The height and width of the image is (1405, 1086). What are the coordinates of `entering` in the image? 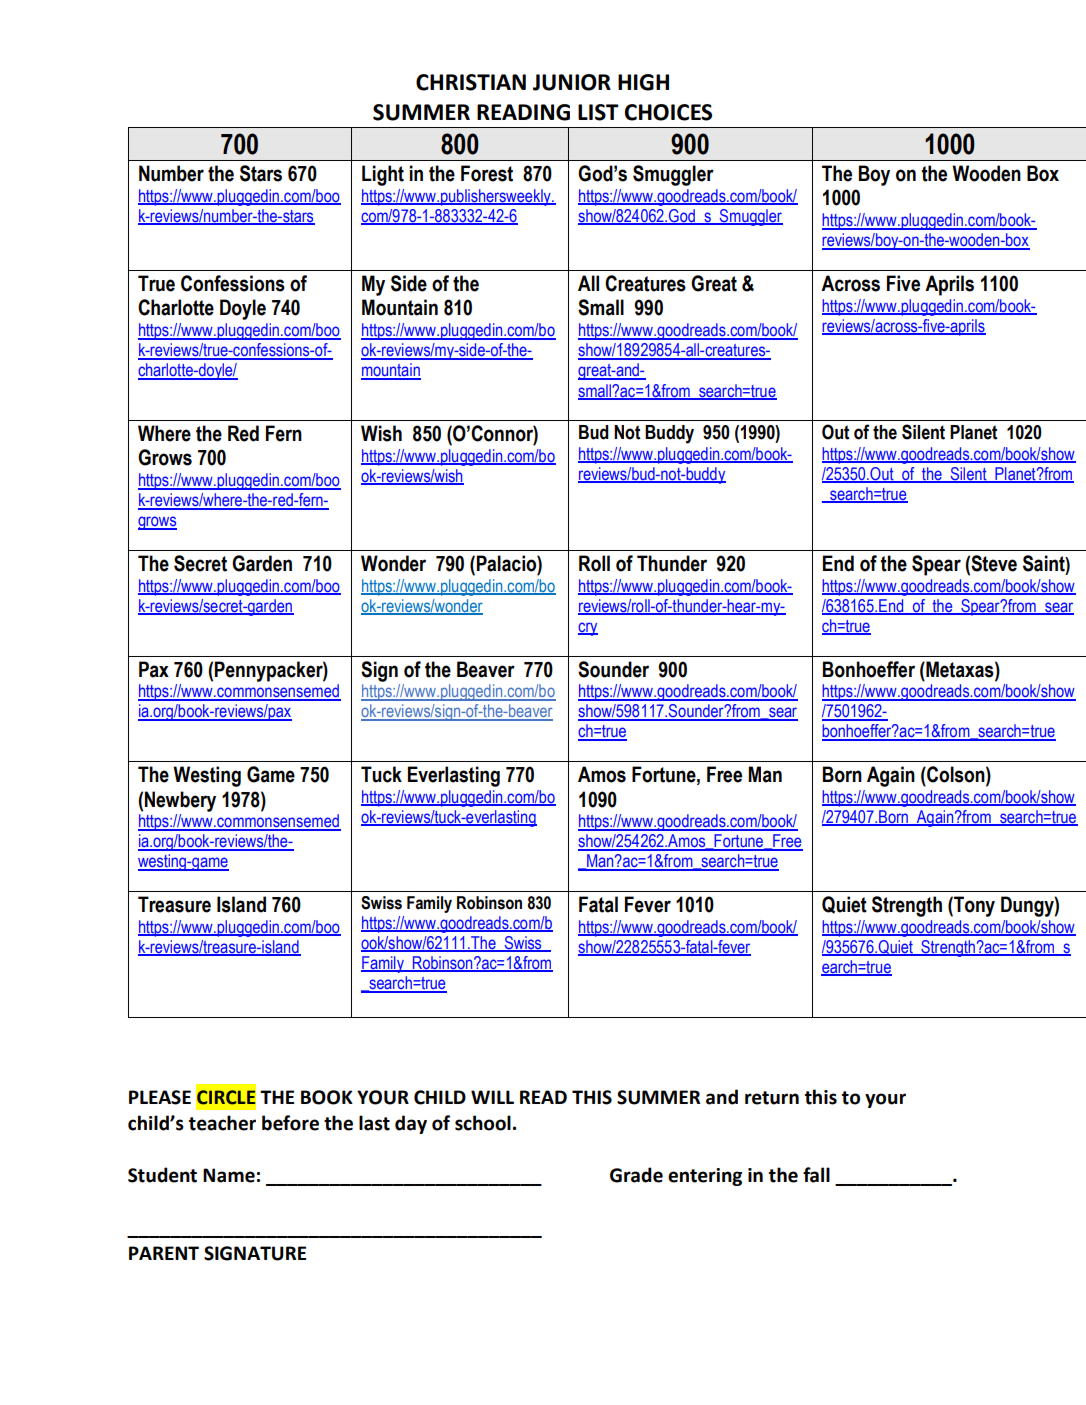 It's located at (705, 1177).
